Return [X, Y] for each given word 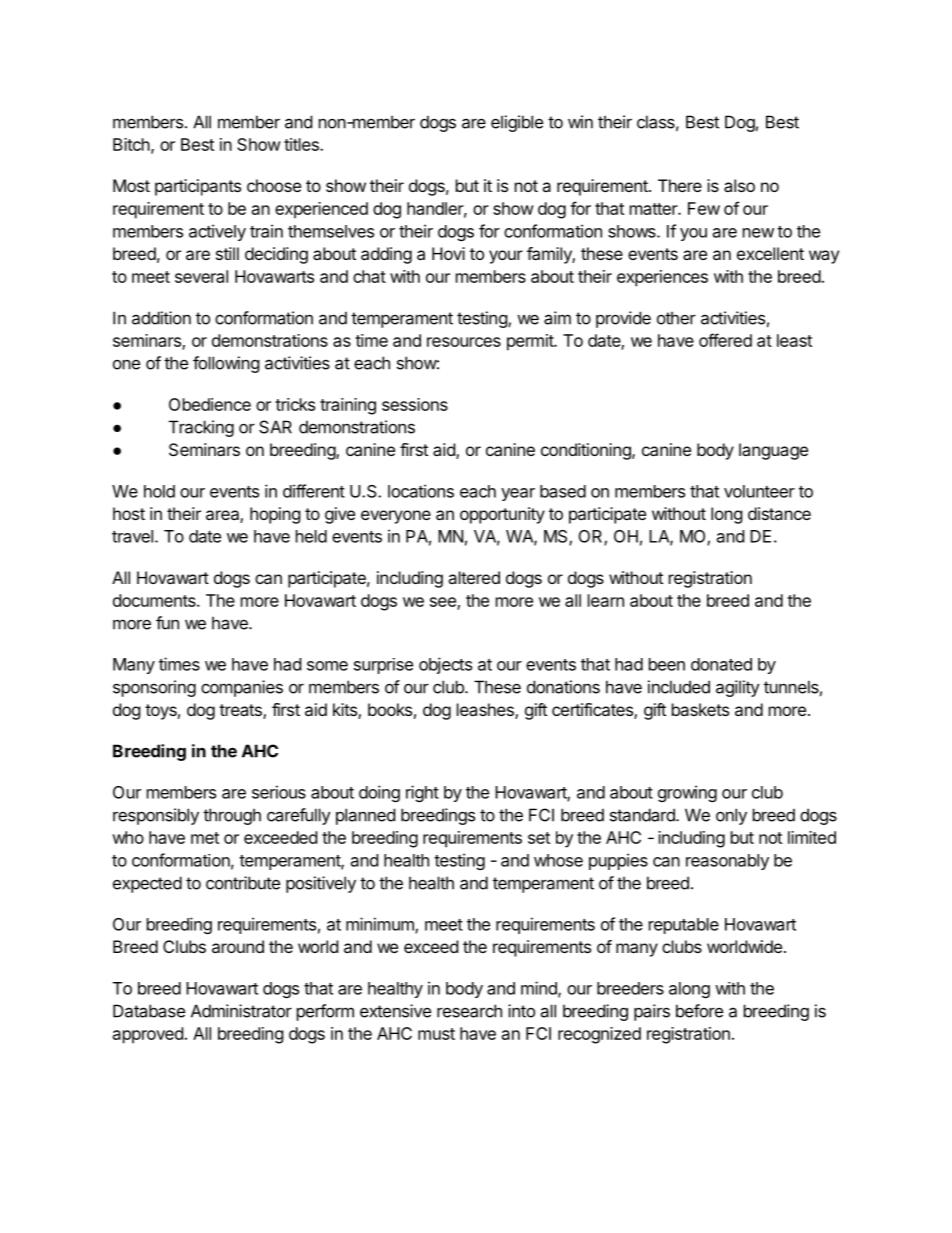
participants [198, 187]
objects [445, 665]
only [731, 816]
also [739, 185]
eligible [517, 123]
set [539, 838]
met [205, 838]
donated [721, 664]
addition [161, 318]
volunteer [759, 491]
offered [725, 340]
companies [242, 688]
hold [159, 491]
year [518, 494]
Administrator [241, 1011]
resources [464, 342]
